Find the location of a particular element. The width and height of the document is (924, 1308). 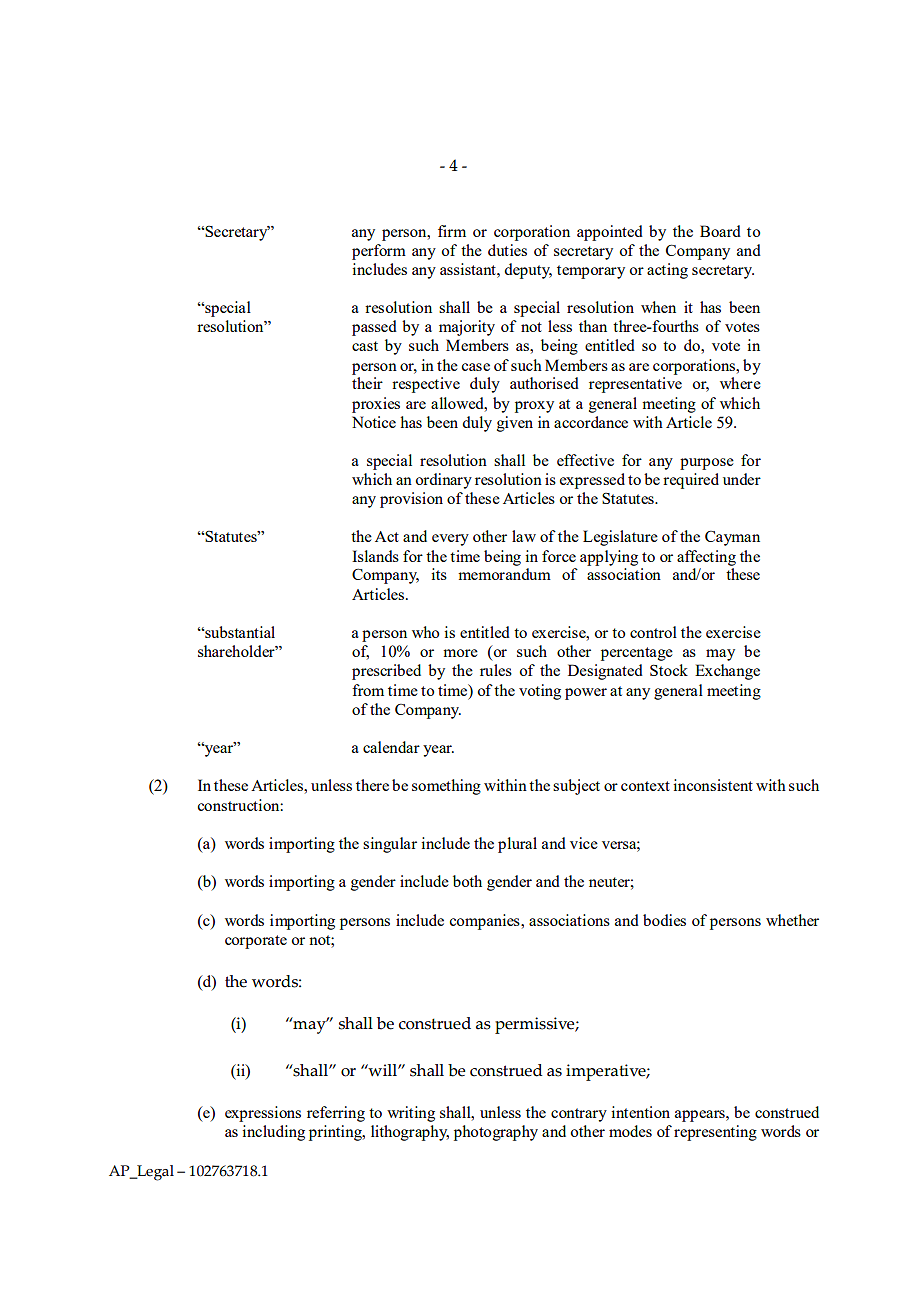

from is located at coordinates (368, 690).
